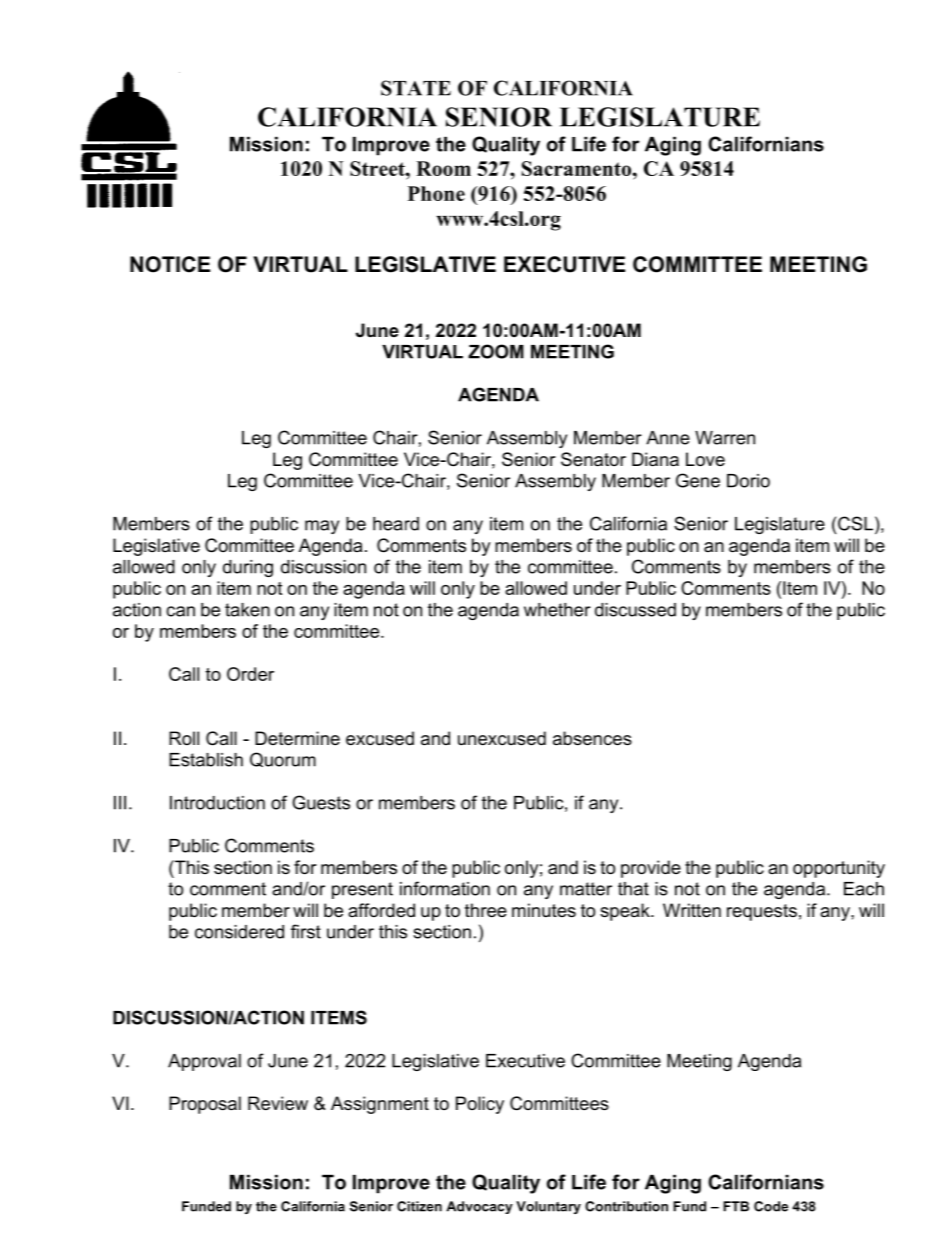  Describe the element at coordinates (725, 438) in the screenshot. I see `Warren` at that location.
